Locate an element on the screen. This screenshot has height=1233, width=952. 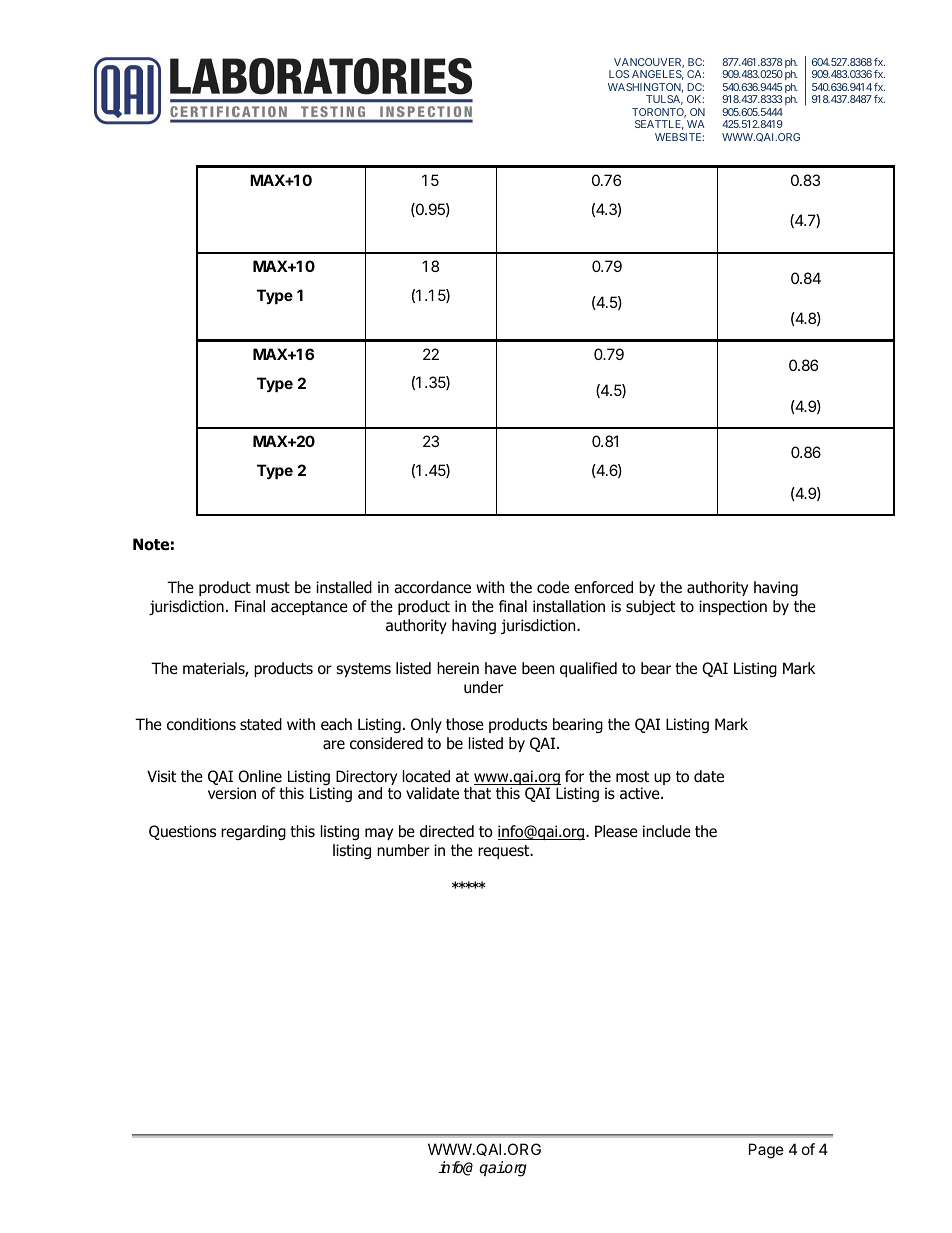
enforced is located at coordinates (603, 587).
